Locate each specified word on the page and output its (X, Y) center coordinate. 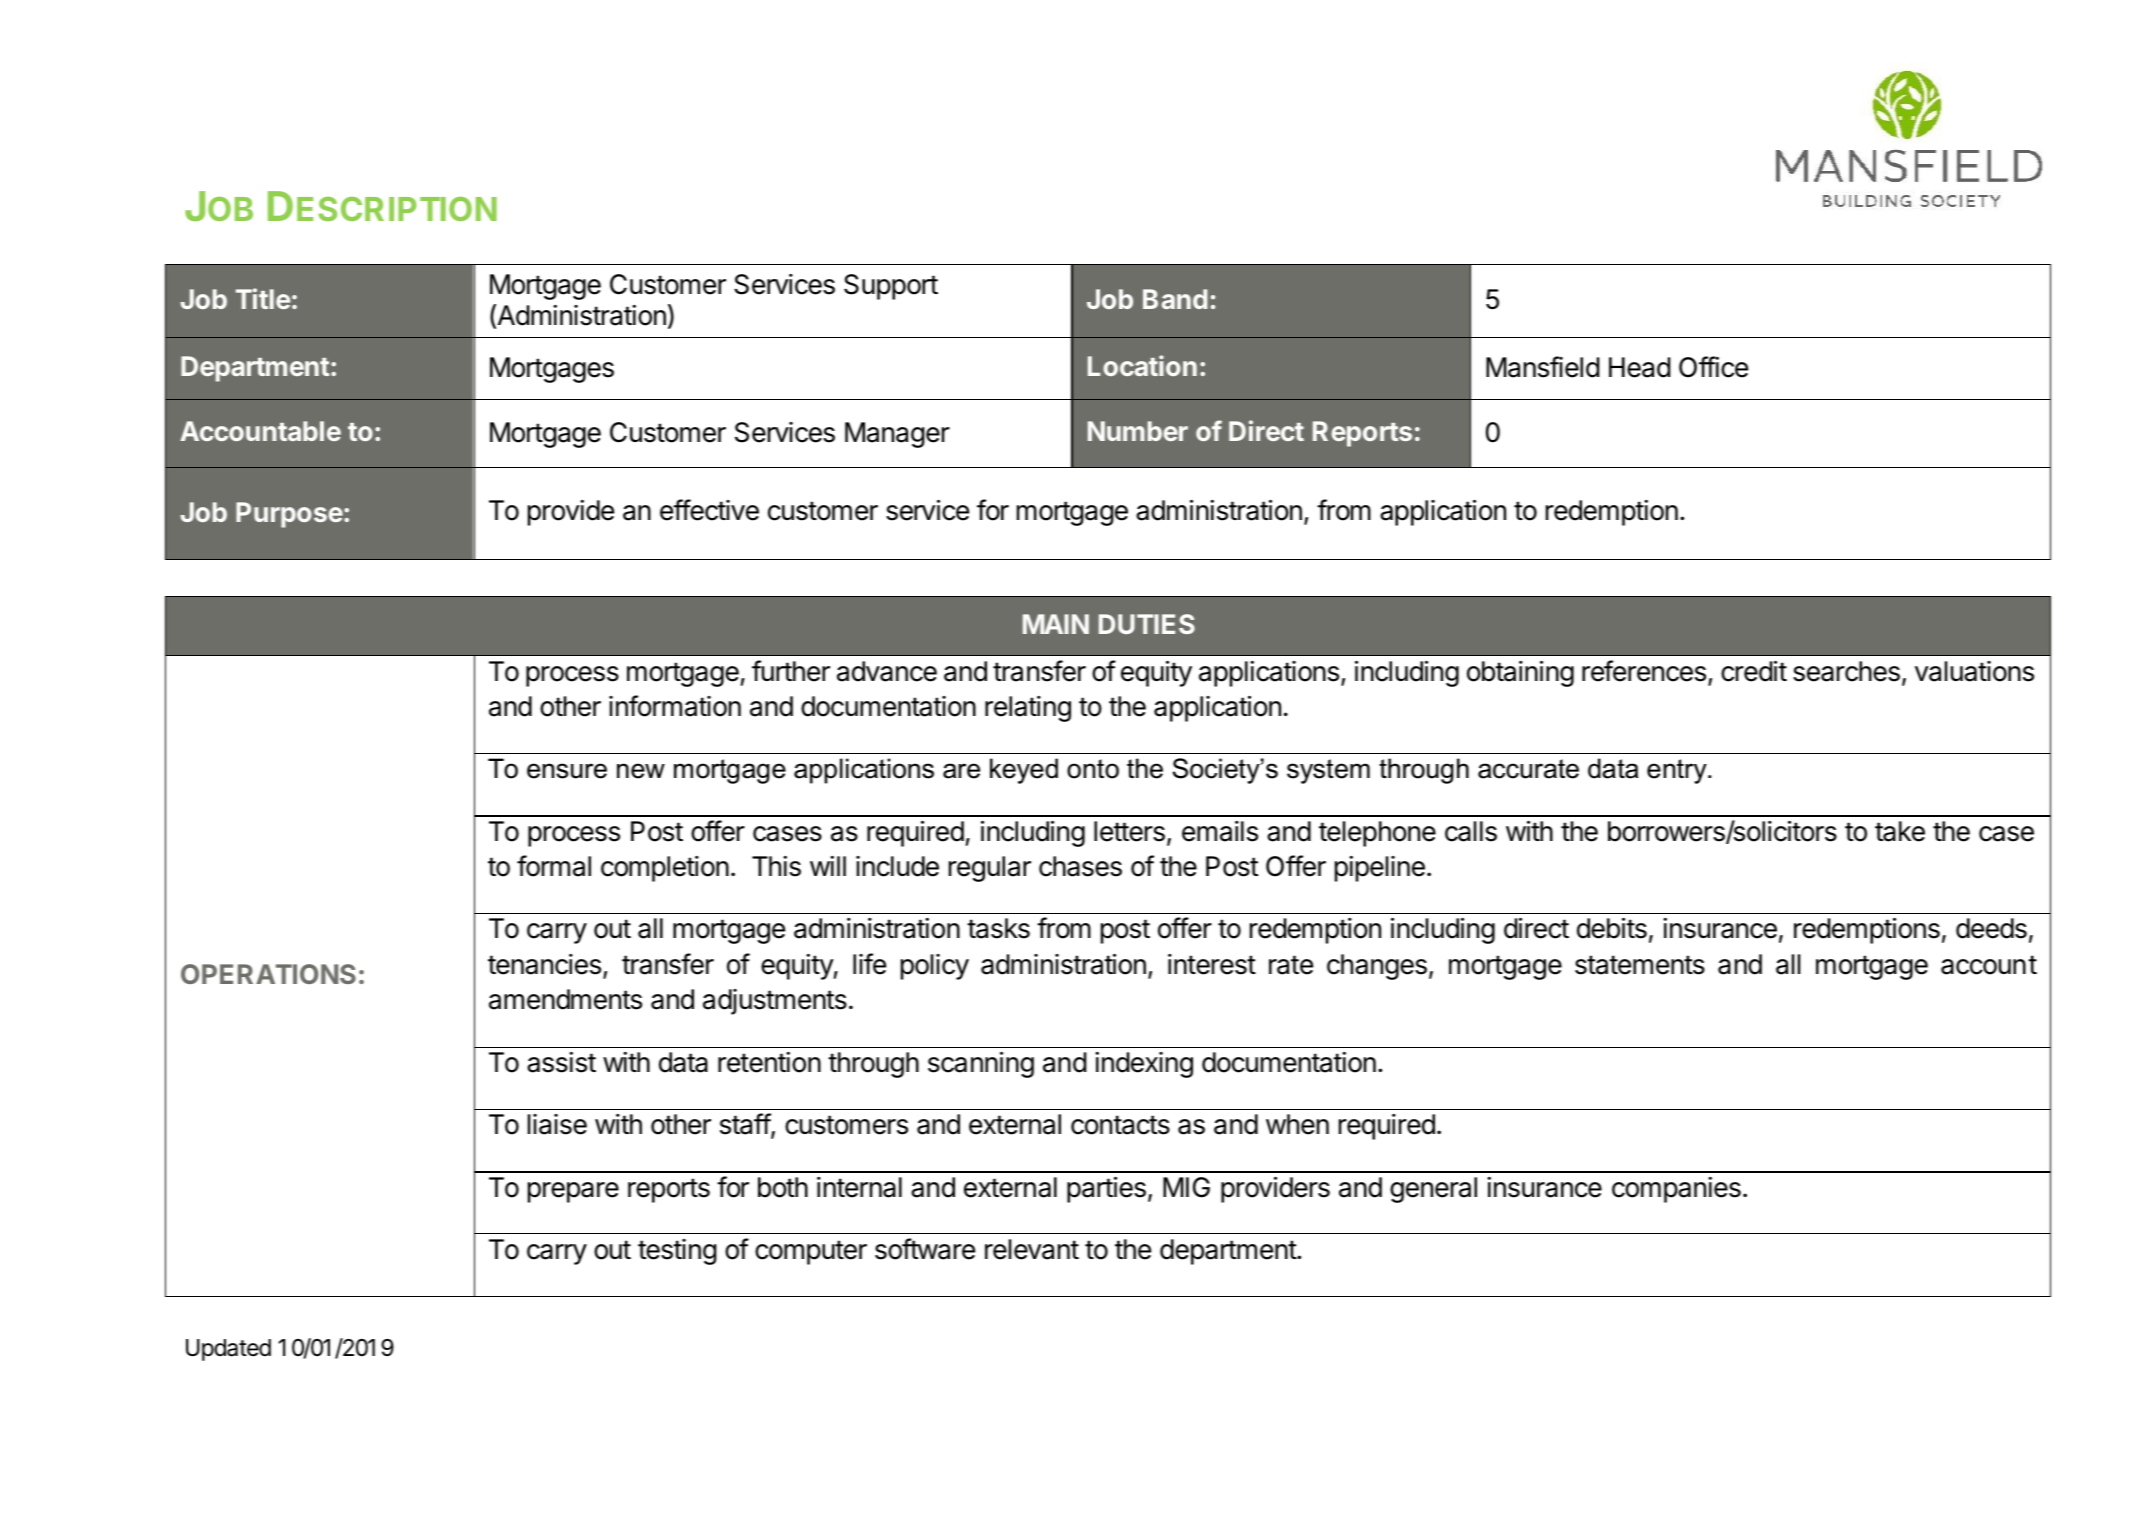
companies (1676, 1190)
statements (1640, 965)
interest (1212, 964)
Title (263, 298)
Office (1713, 367)
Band (1175, 299)
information (675, 706)
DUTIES (1147, 624)
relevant (1032, 1249)
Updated (228, 1350)
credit (1754, 671)
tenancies (544, 964)
